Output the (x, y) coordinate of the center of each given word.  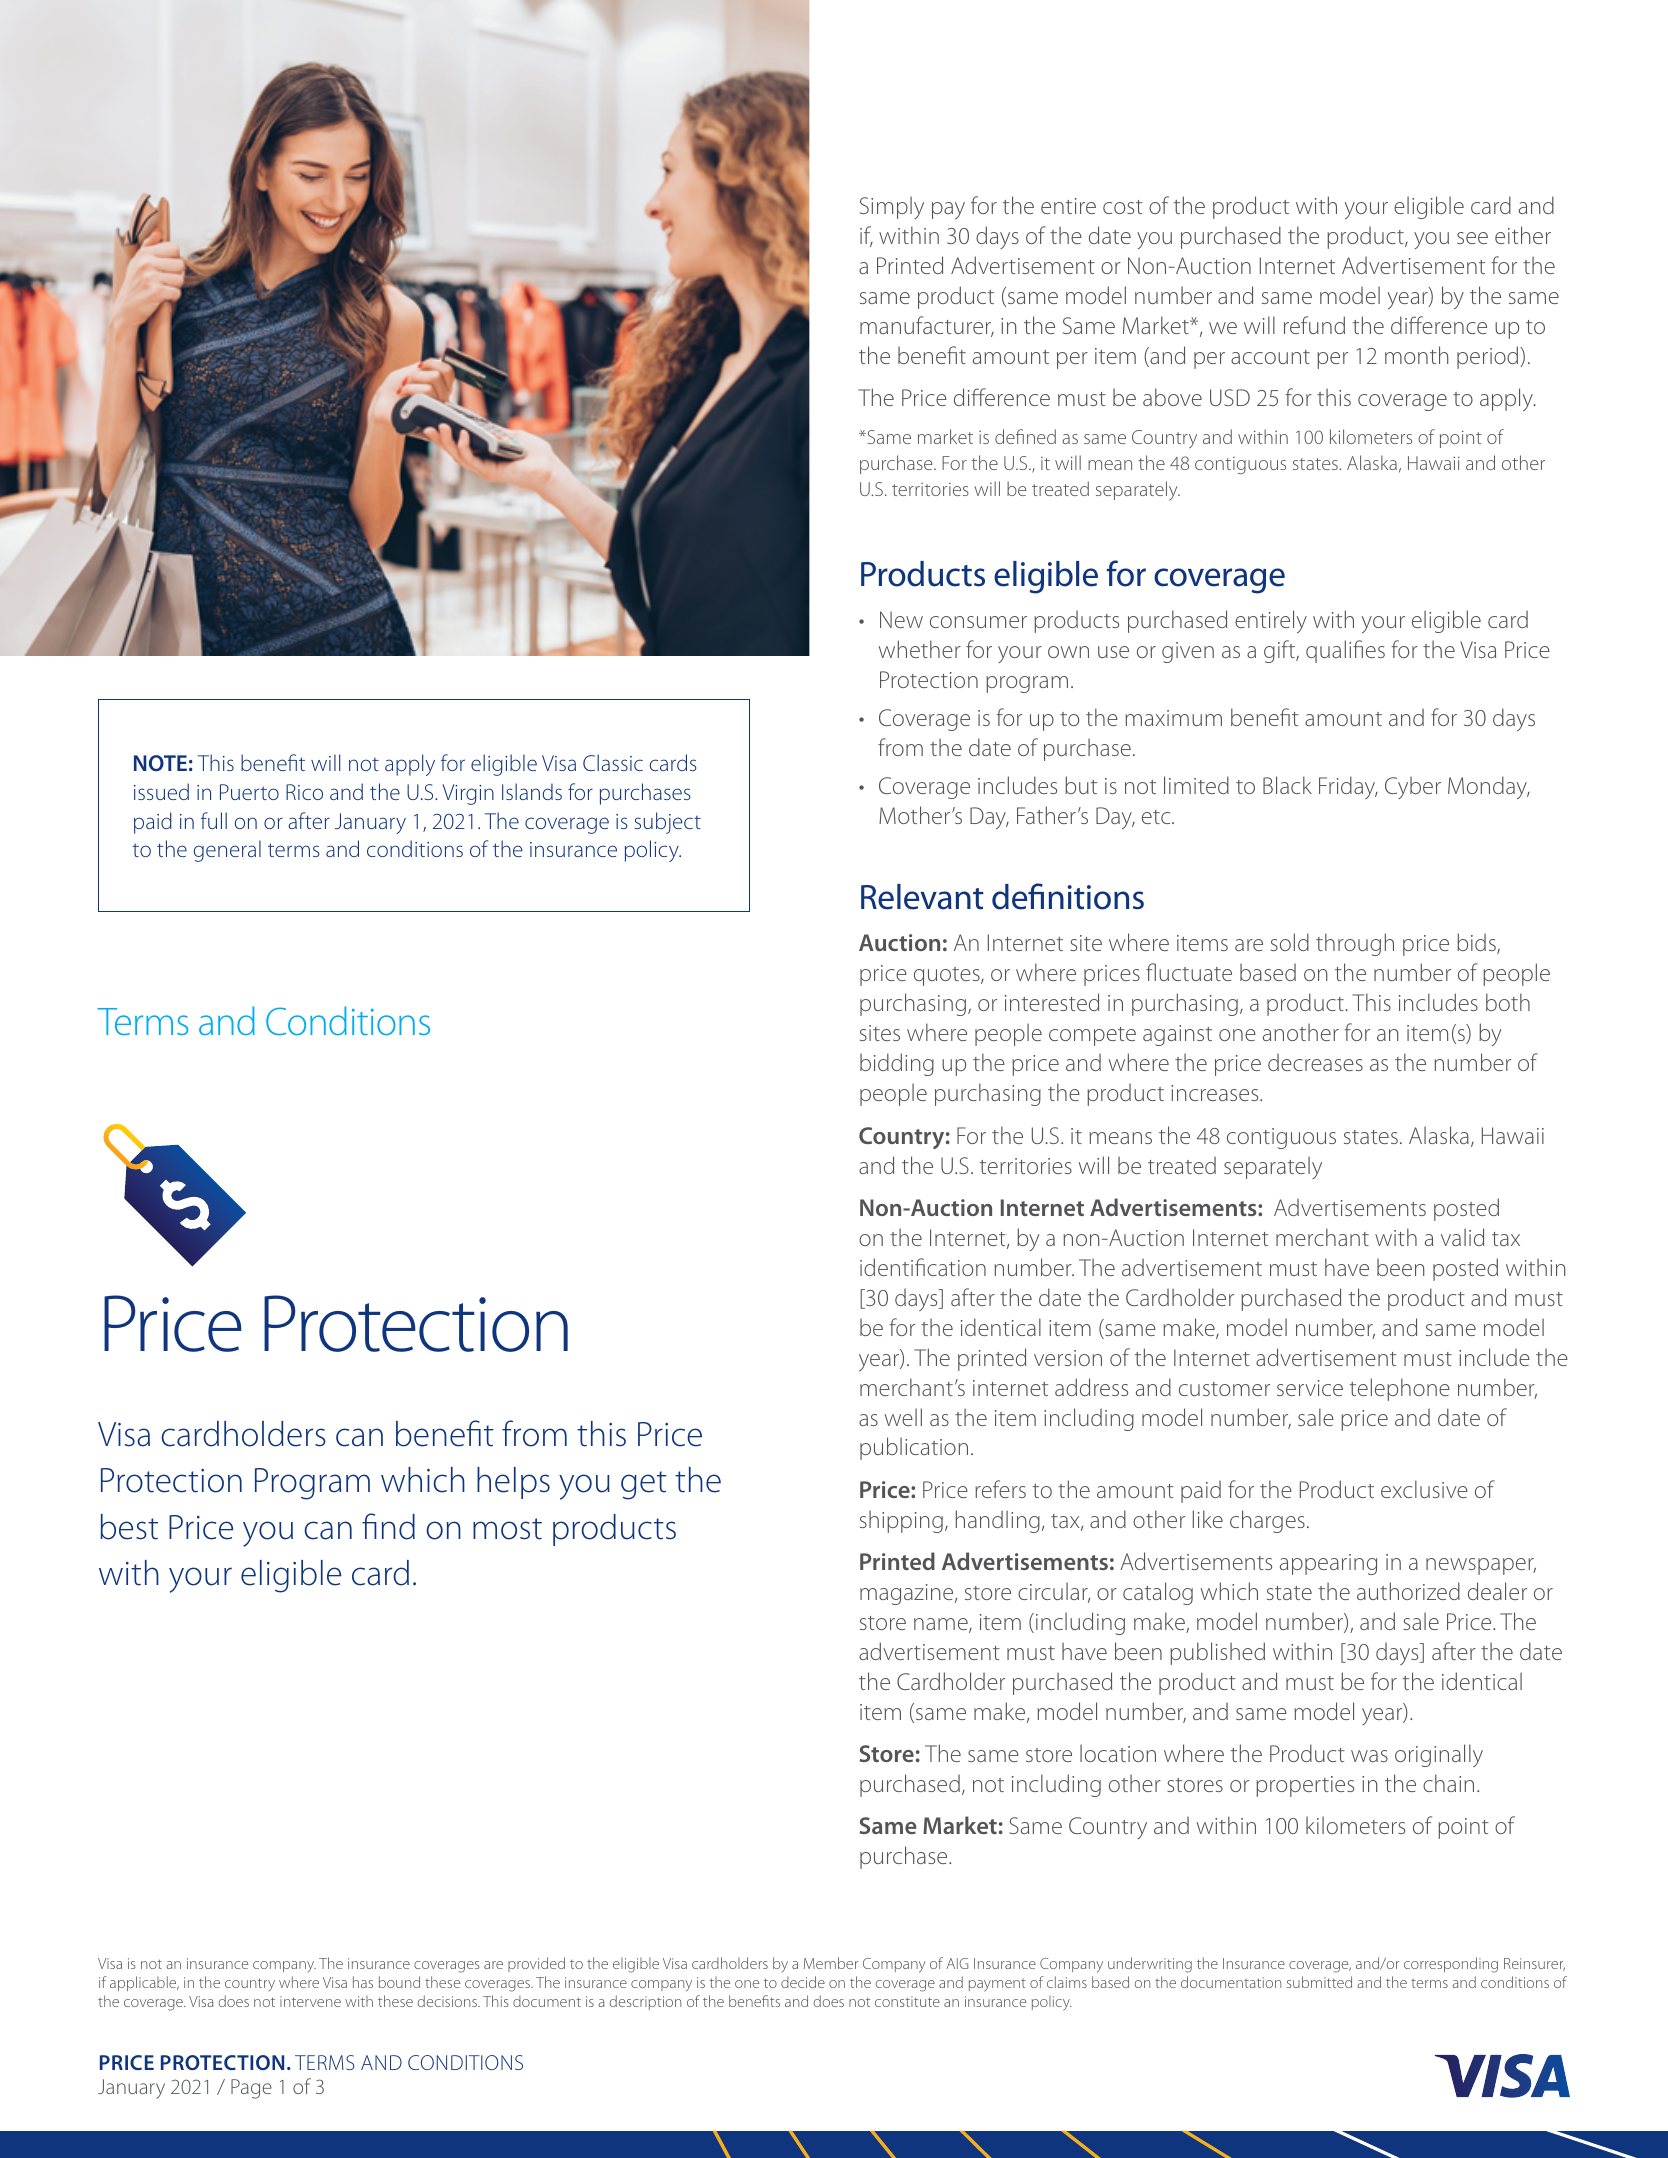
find (388, 1526)
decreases (1315, 1062)
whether (920, 649)
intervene (310, 2001)
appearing (1328, 1564)
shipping (901, 1521)
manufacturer (927, 326)
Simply (892, 207)
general (227, 851)
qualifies (1345, 651)
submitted (1319, 1982)
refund (1314, 325)
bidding (897, 1064)
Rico (304, 792)
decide (803, 1982)
